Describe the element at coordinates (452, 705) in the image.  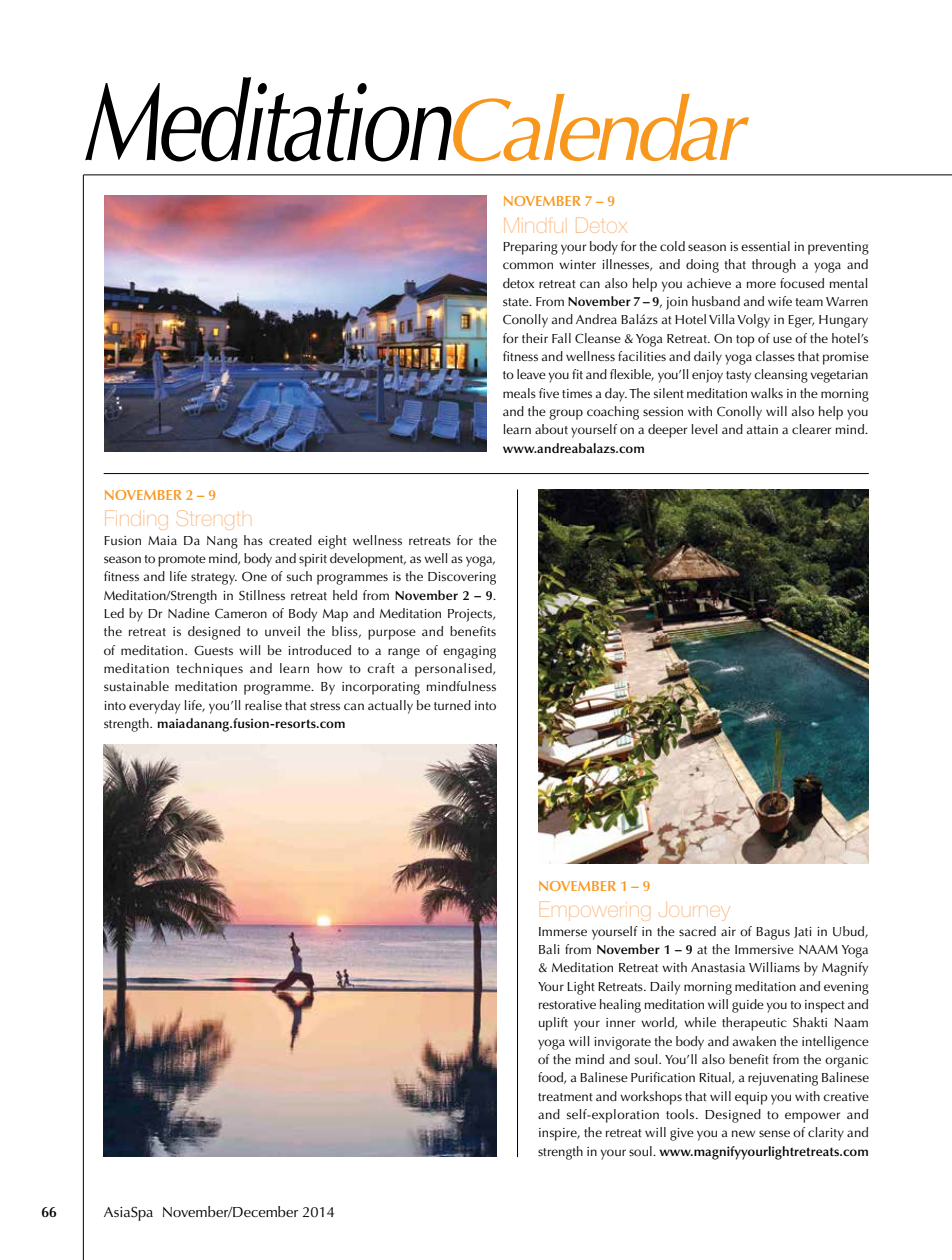
I see `turned` at that location.
